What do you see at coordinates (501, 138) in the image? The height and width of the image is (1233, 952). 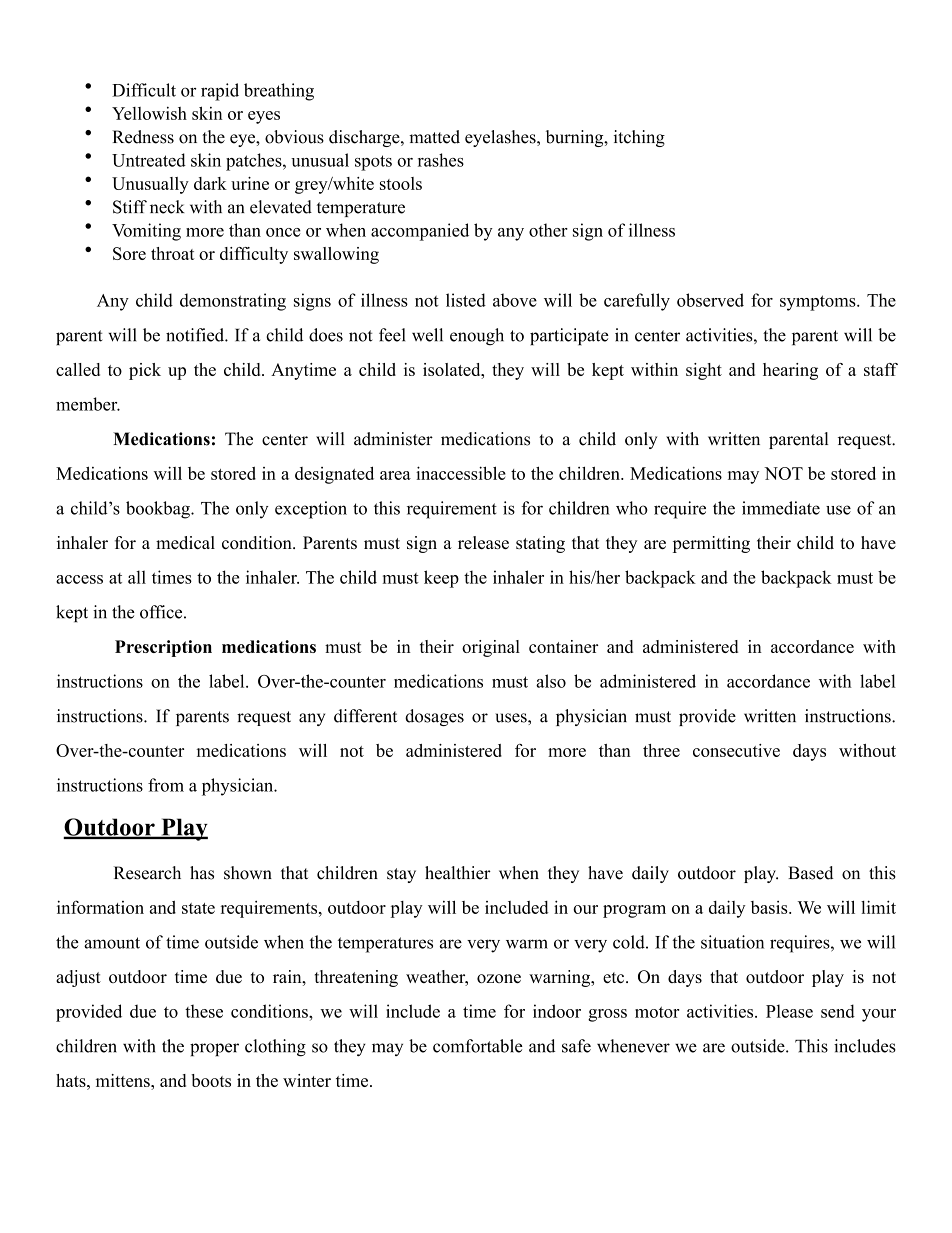 I see `eyelashes` at bounding box center [501, 138].
